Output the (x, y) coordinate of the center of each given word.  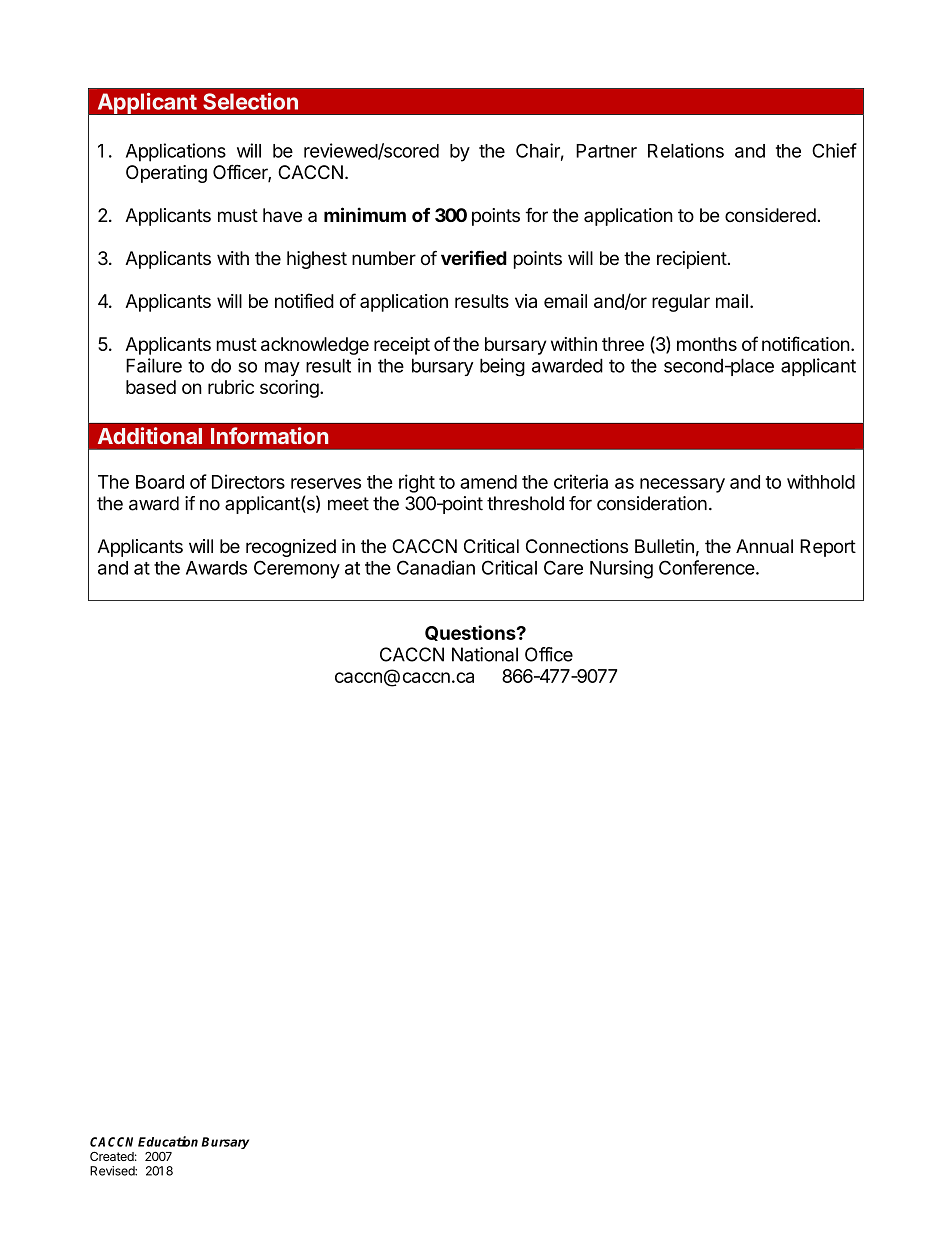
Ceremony (297, 569)
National (485, 654)
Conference (707, 567)
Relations (686, 150)
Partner (606, 151)
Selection (250, 101)
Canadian (436, 567)
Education (168, 1141)
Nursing (621, 569)
